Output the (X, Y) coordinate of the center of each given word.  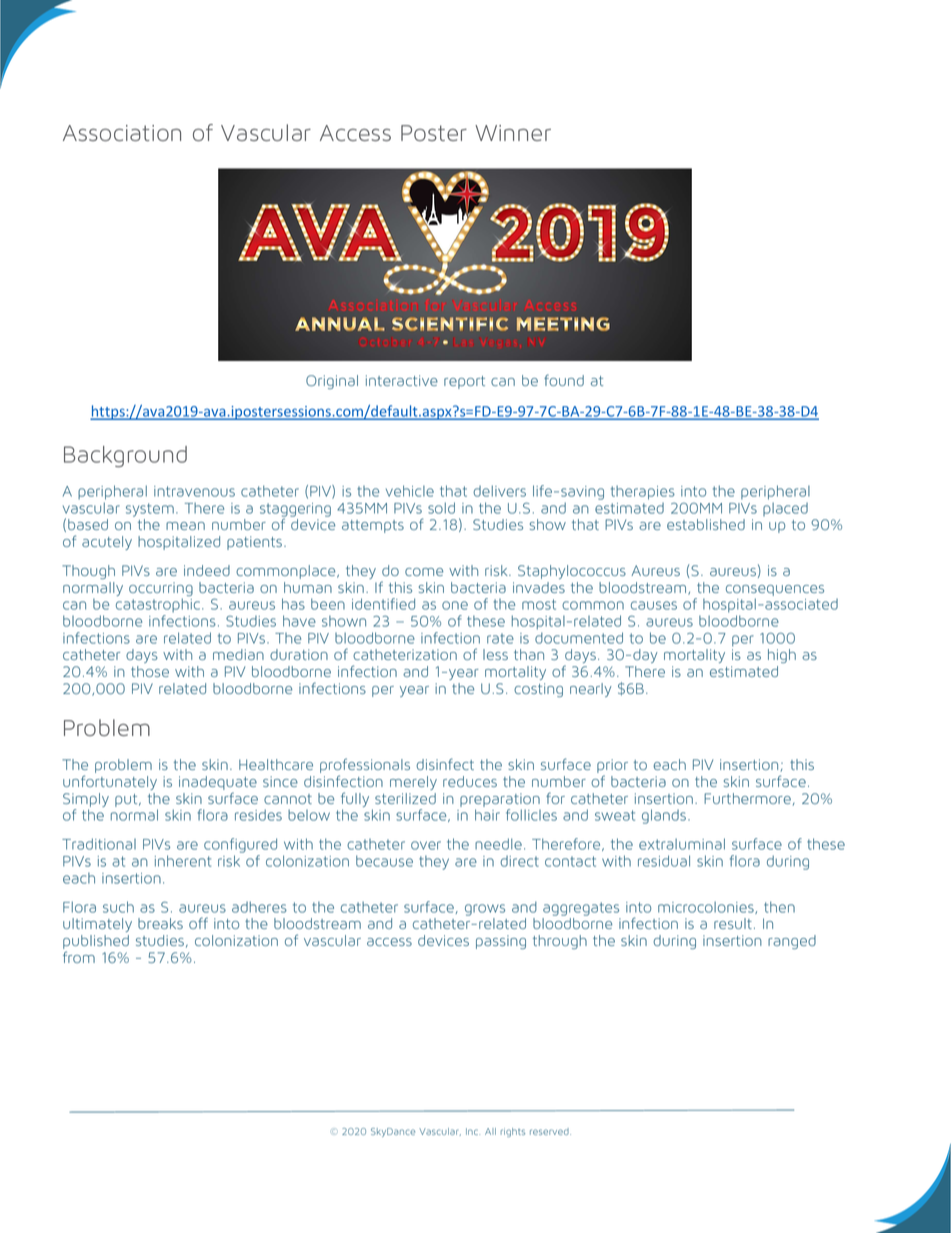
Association (122, 133)
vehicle (410, 491)
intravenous (194, 491)
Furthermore (747, 798)
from (79, 957)
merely (413, 783)
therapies (643, 493)
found (564, 380)
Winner (513, 133)
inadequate (218, 784)
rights (513, 1132)
